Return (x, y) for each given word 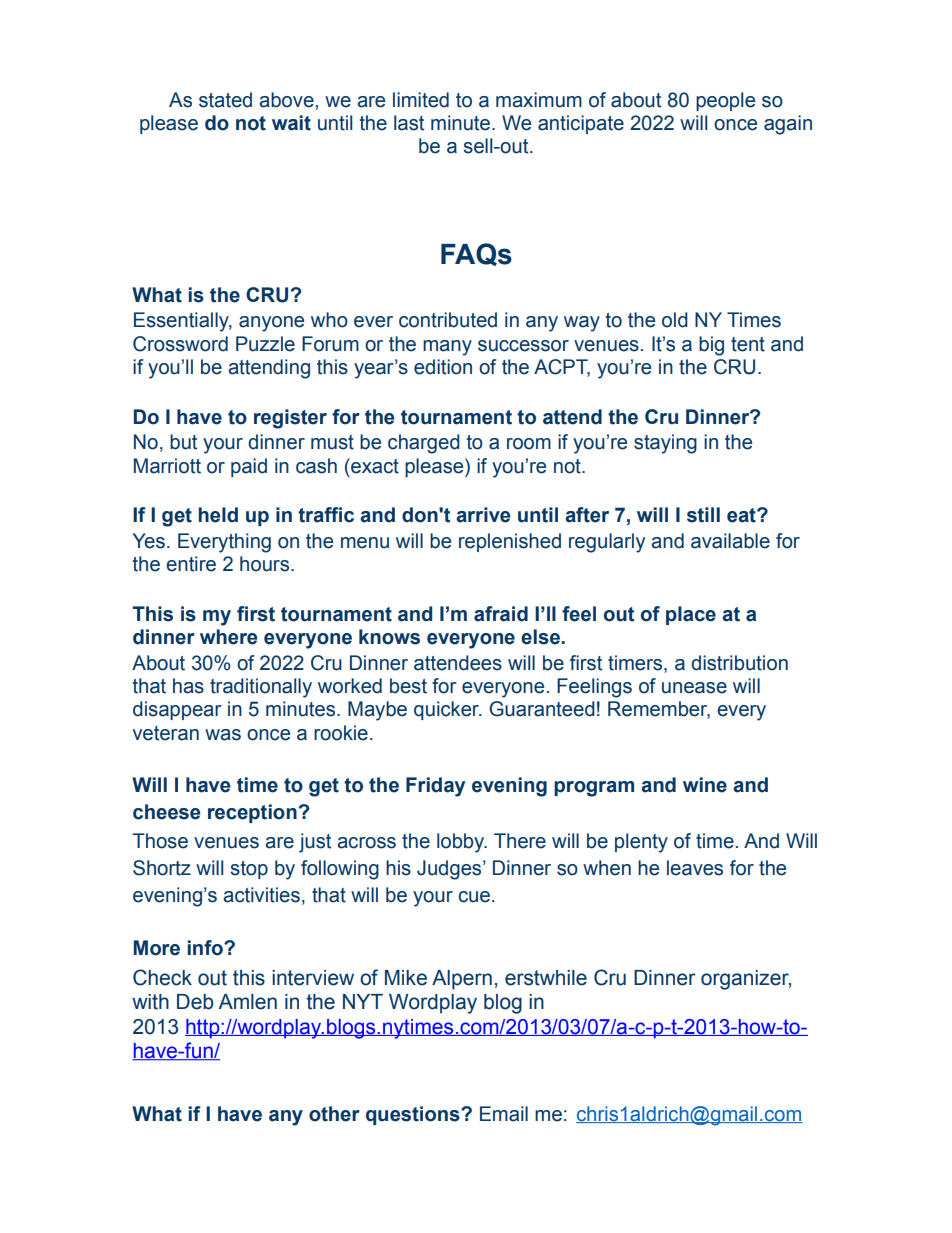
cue (474, 897)
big (711, 346)
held (218, 515)
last (409, 123)
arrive (483, 515)
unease (694, 688)
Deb (195, 1002)
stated (225, 100)
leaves (695, 868)
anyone (271, 324)
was (223, 735)
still (703, 515)
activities (261, 895)
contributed (448, 320)
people (725, 101)
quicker (447, 710)
